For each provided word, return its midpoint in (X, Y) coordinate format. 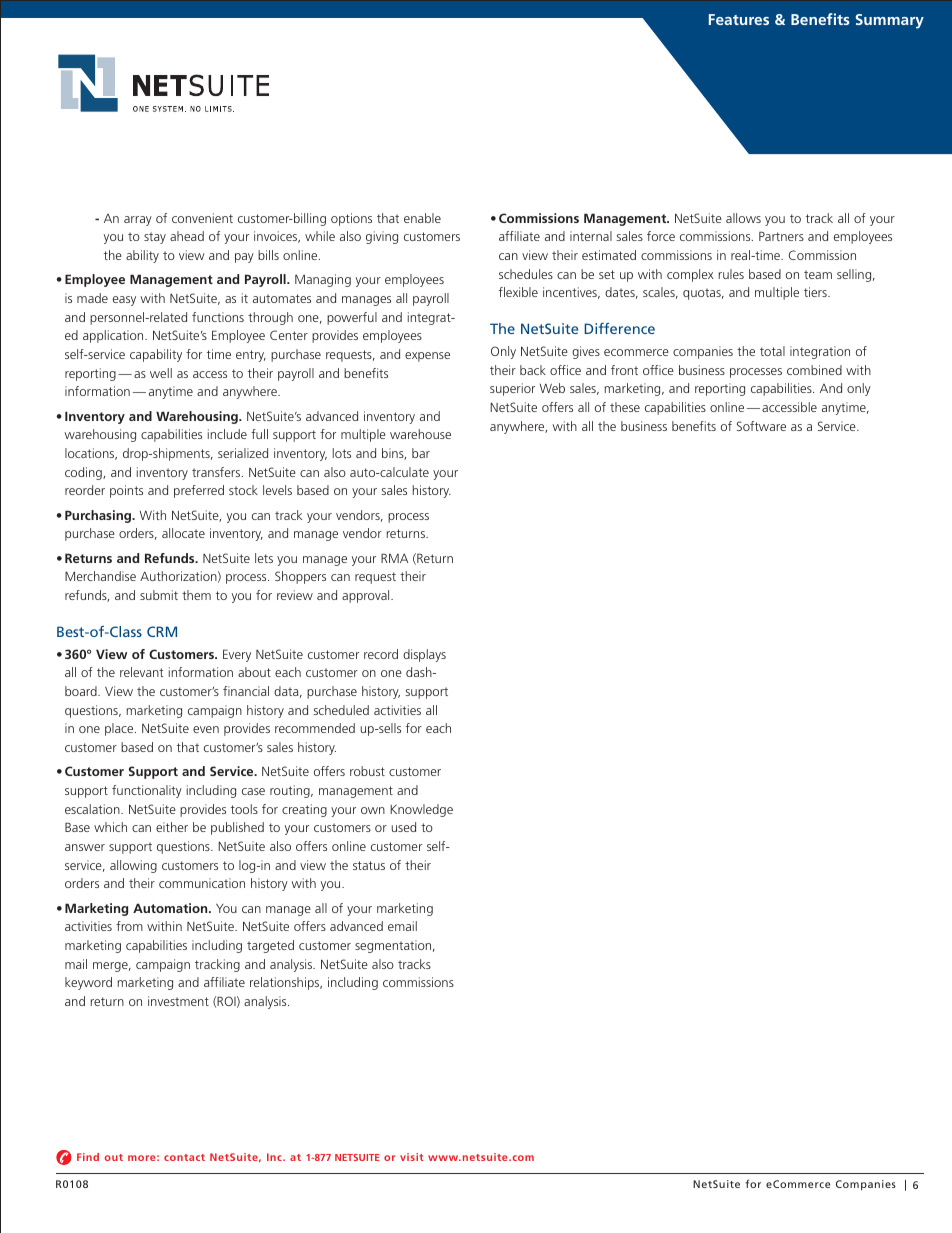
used (404, 827)
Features (739, 19)
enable (422, 218)
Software (761, 426)
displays (424, 655)
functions (218, 317)
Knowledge (421, 810)
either (172, 827)
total (772, 351)
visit (411, 1157)
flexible (518, 292)
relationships (286, 983)
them (196, 595)
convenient (202, 218)
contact (184, 1157)
